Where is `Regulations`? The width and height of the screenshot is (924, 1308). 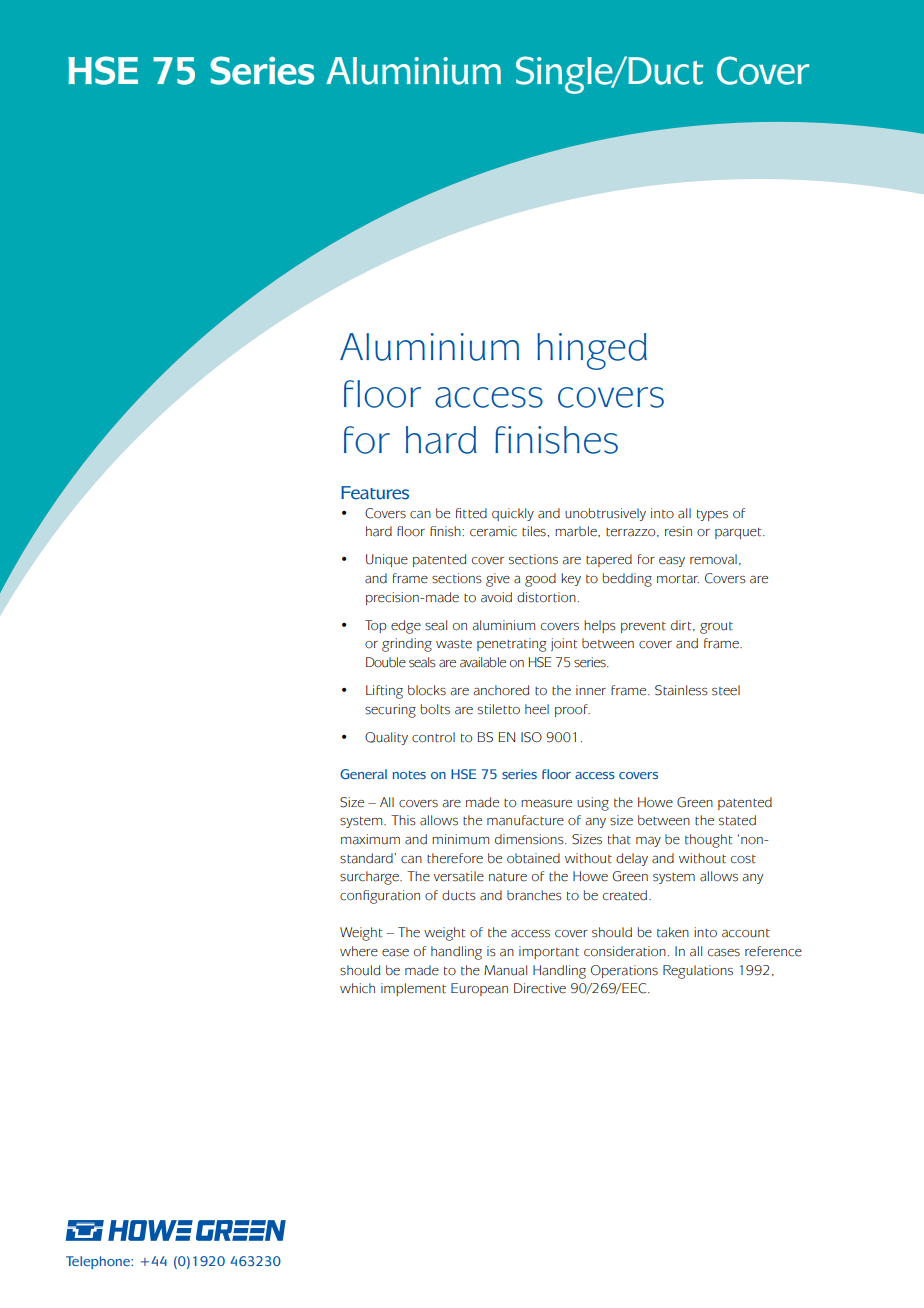 Regulations is located at coordinates (698, 972).
